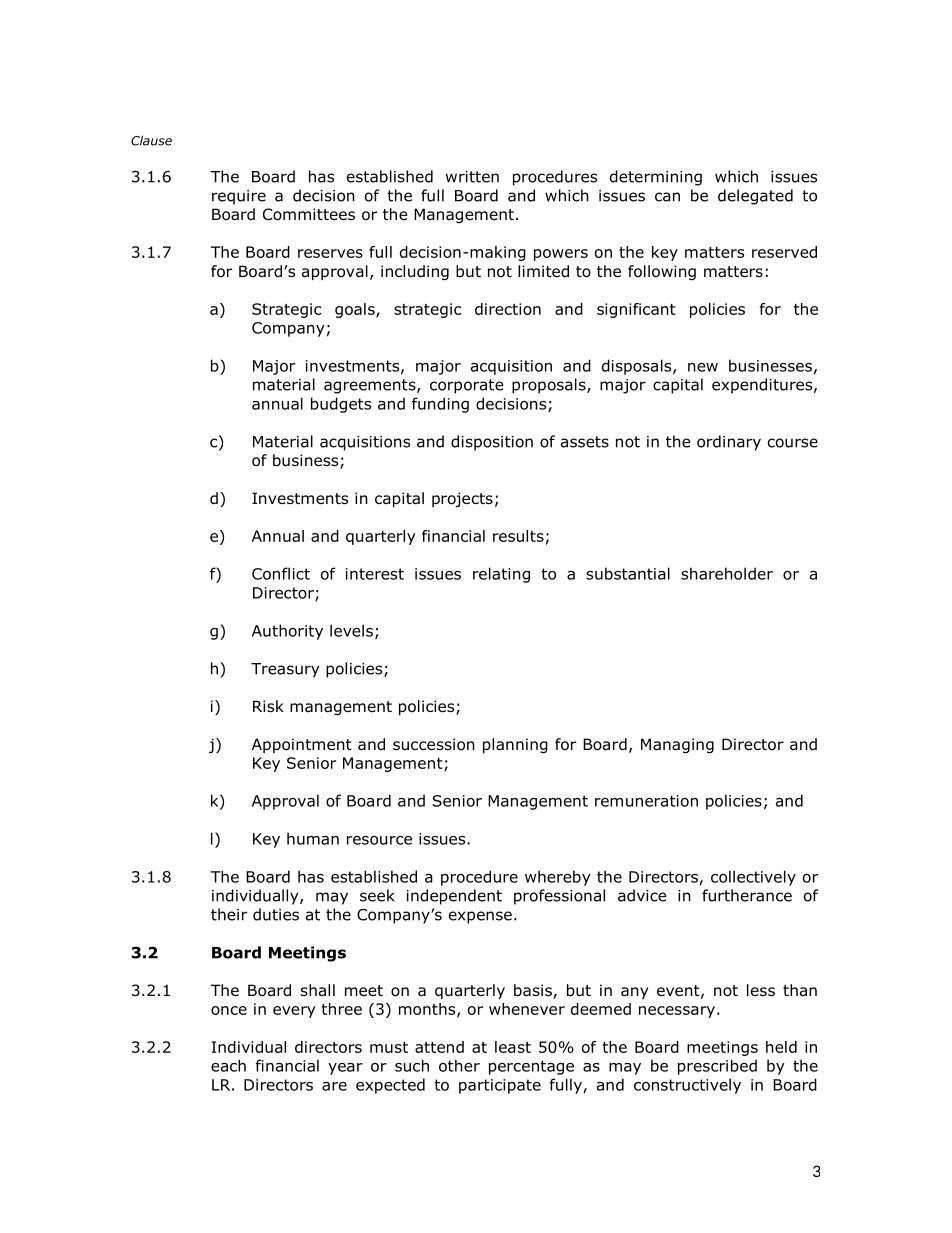  What do you see at coordinates (717, 1067) in the screenshot?
I see `prescribed` at bounding box center [717, 1067].
